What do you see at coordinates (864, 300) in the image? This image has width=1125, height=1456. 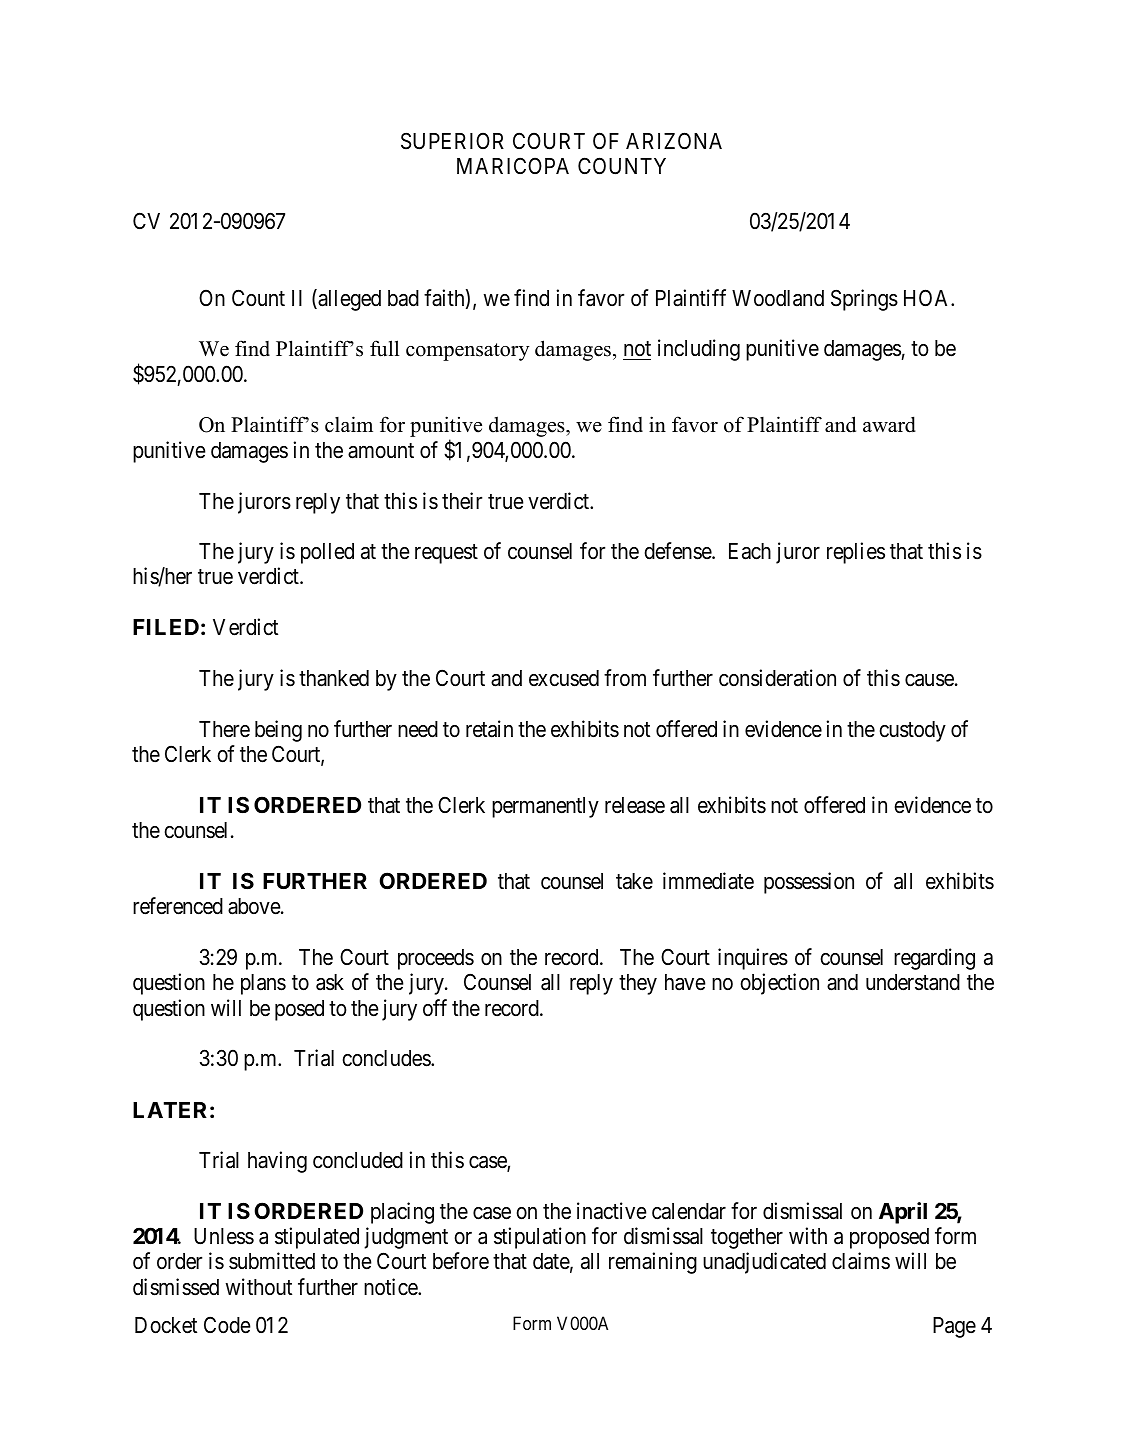 I see `Springs` at bounding box center [864, 300].
